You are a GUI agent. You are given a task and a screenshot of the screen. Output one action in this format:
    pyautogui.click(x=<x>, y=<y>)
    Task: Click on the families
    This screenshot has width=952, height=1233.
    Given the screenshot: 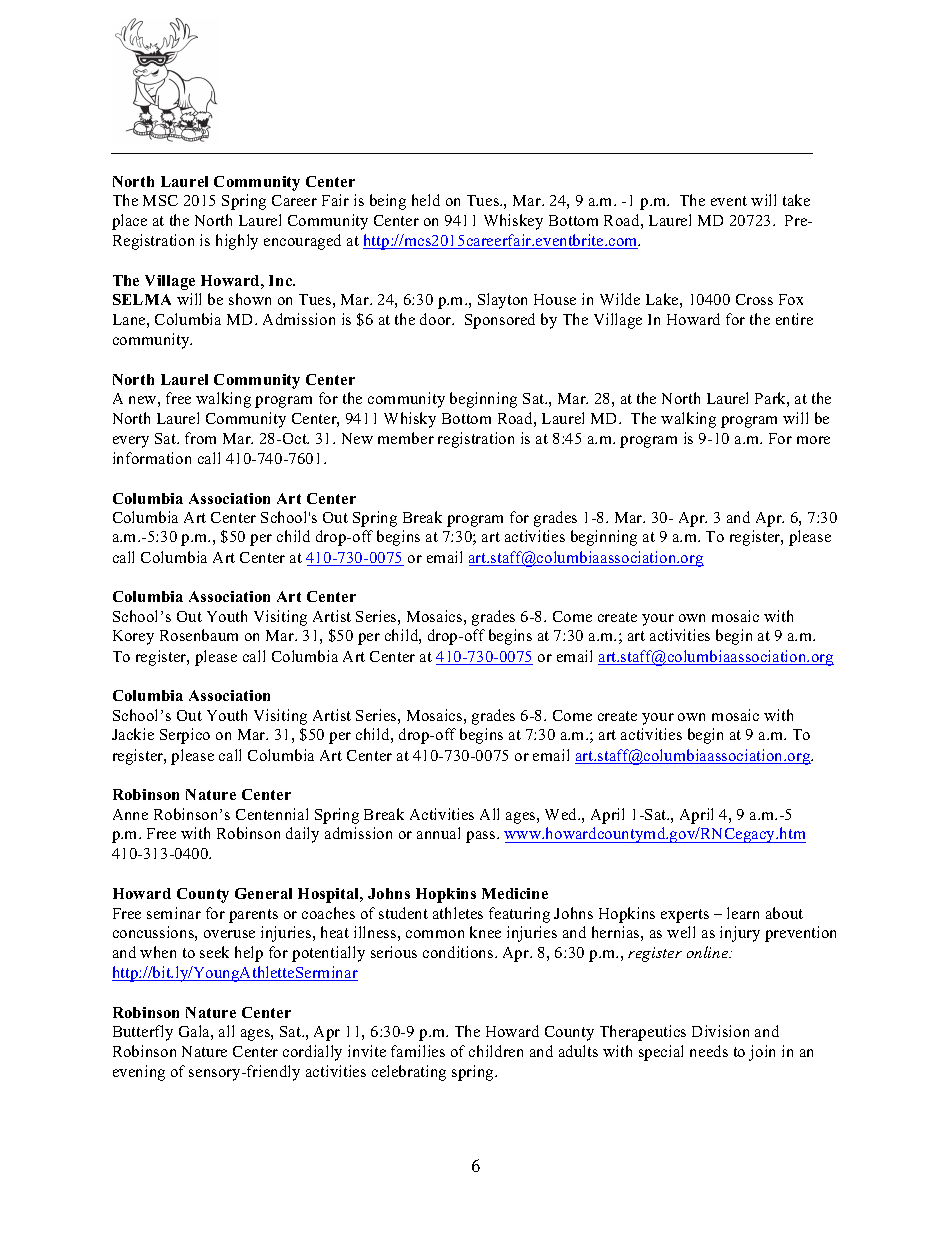 What is the action you would take?
    pyautogui.click(x=418, y=1051)
